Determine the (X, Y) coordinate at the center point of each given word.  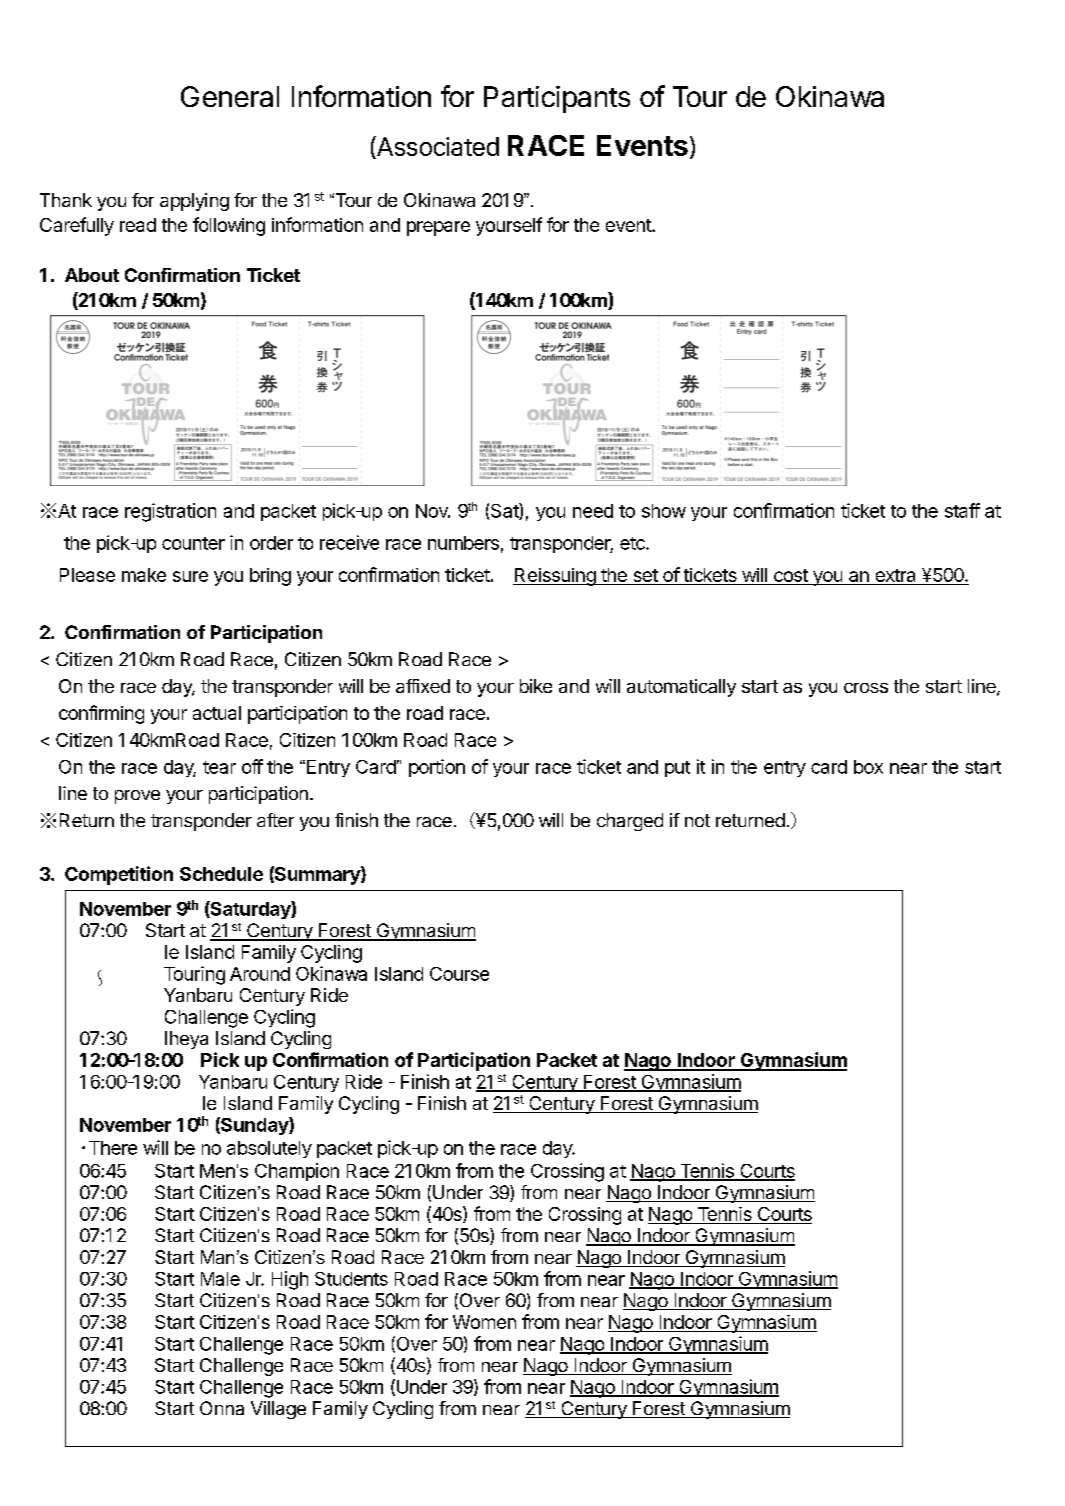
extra (895, 577)
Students (351, 1279)
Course (459, 974)
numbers (463, 543)
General (230, 96)
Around (260, 974)
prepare (438, 228)
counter (193, 543)
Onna (222, 1408)
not (697, 820)
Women (484, 1322)
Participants (557, 99)
